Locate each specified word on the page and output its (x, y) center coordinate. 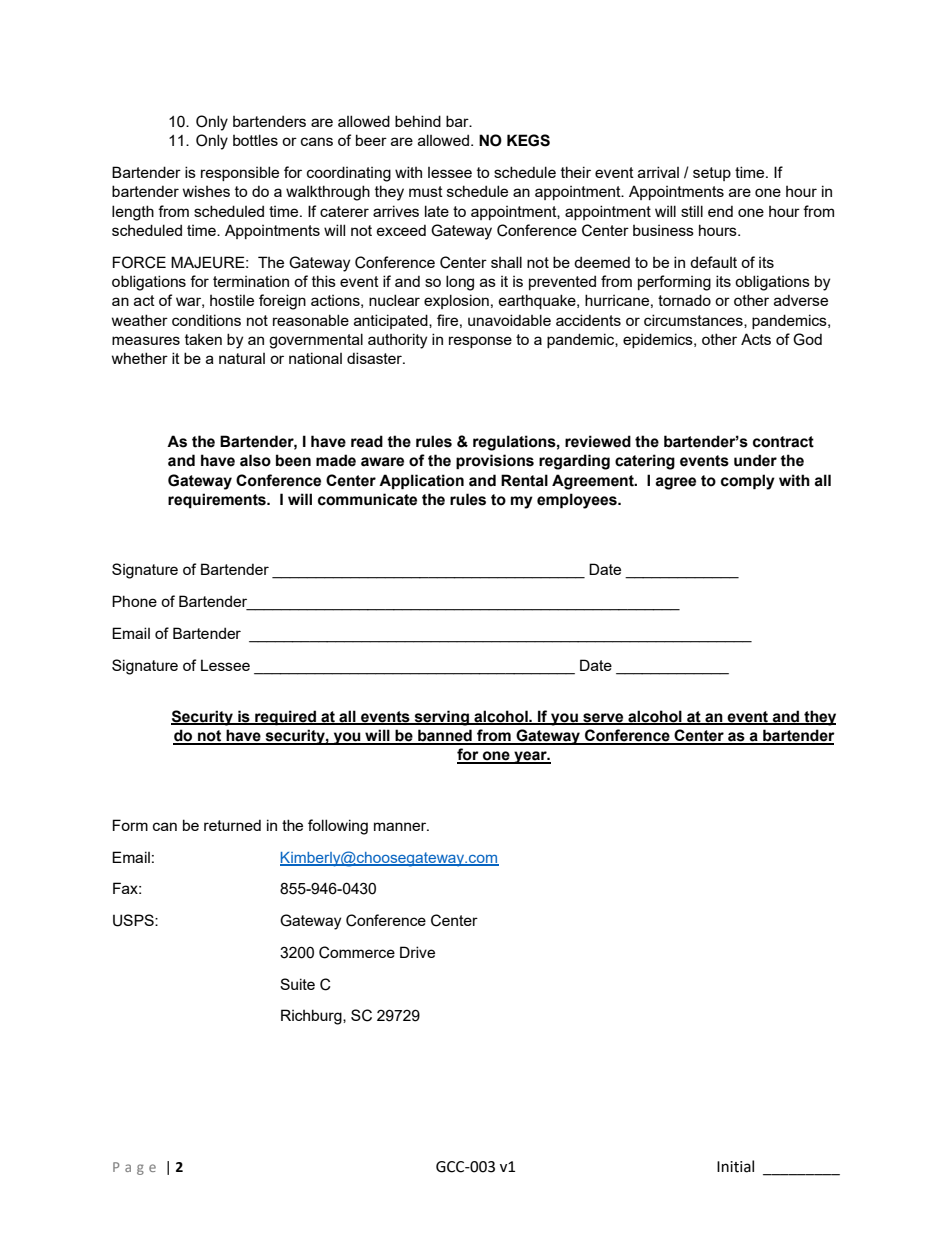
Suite (297, 984)
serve (603, 719)
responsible (240, 173)
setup (712, 174)
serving (441, 718)
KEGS (528, 140)
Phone (134, 601)
